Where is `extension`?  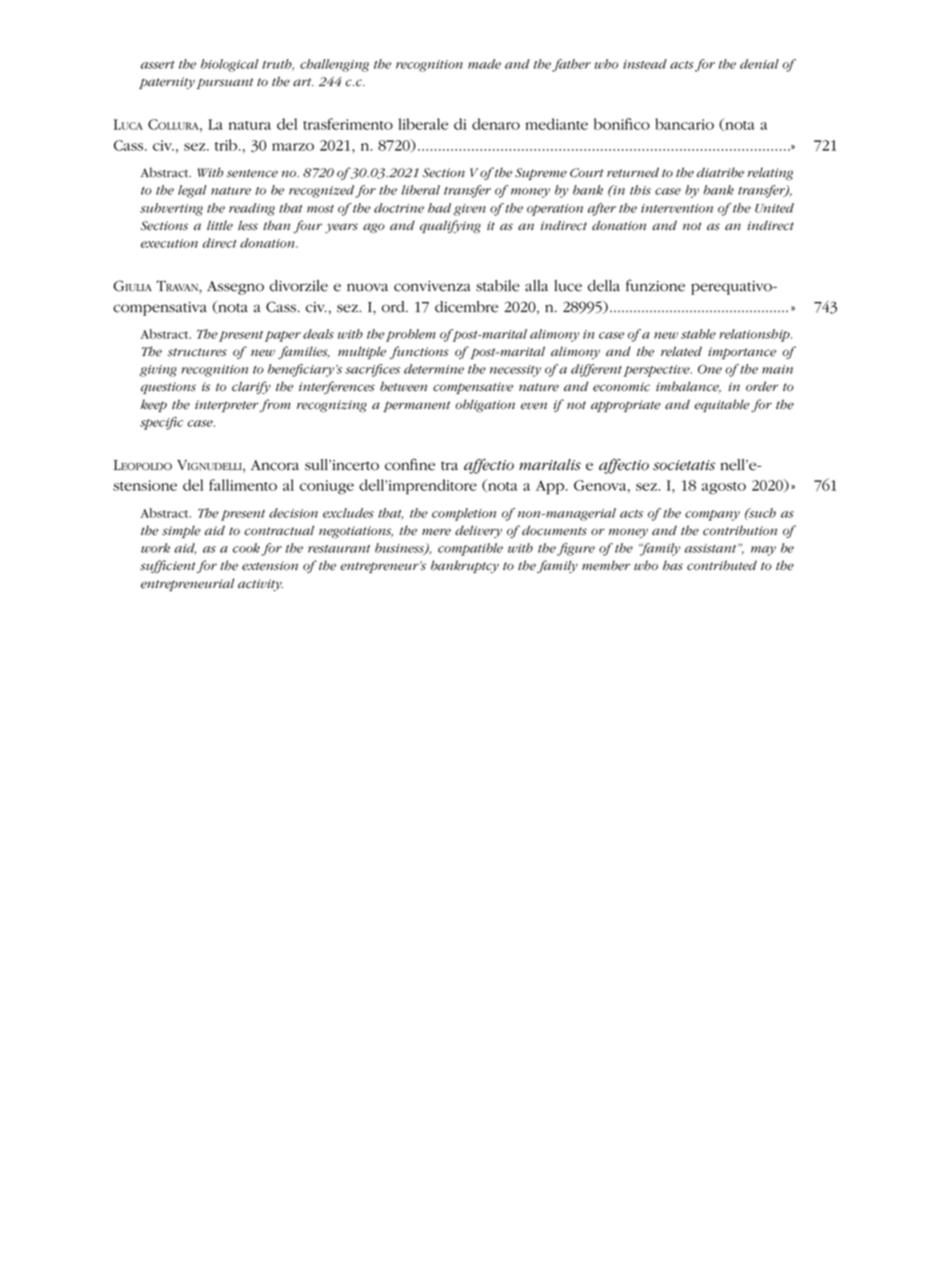
extension is located at coordinates (270, 566).
